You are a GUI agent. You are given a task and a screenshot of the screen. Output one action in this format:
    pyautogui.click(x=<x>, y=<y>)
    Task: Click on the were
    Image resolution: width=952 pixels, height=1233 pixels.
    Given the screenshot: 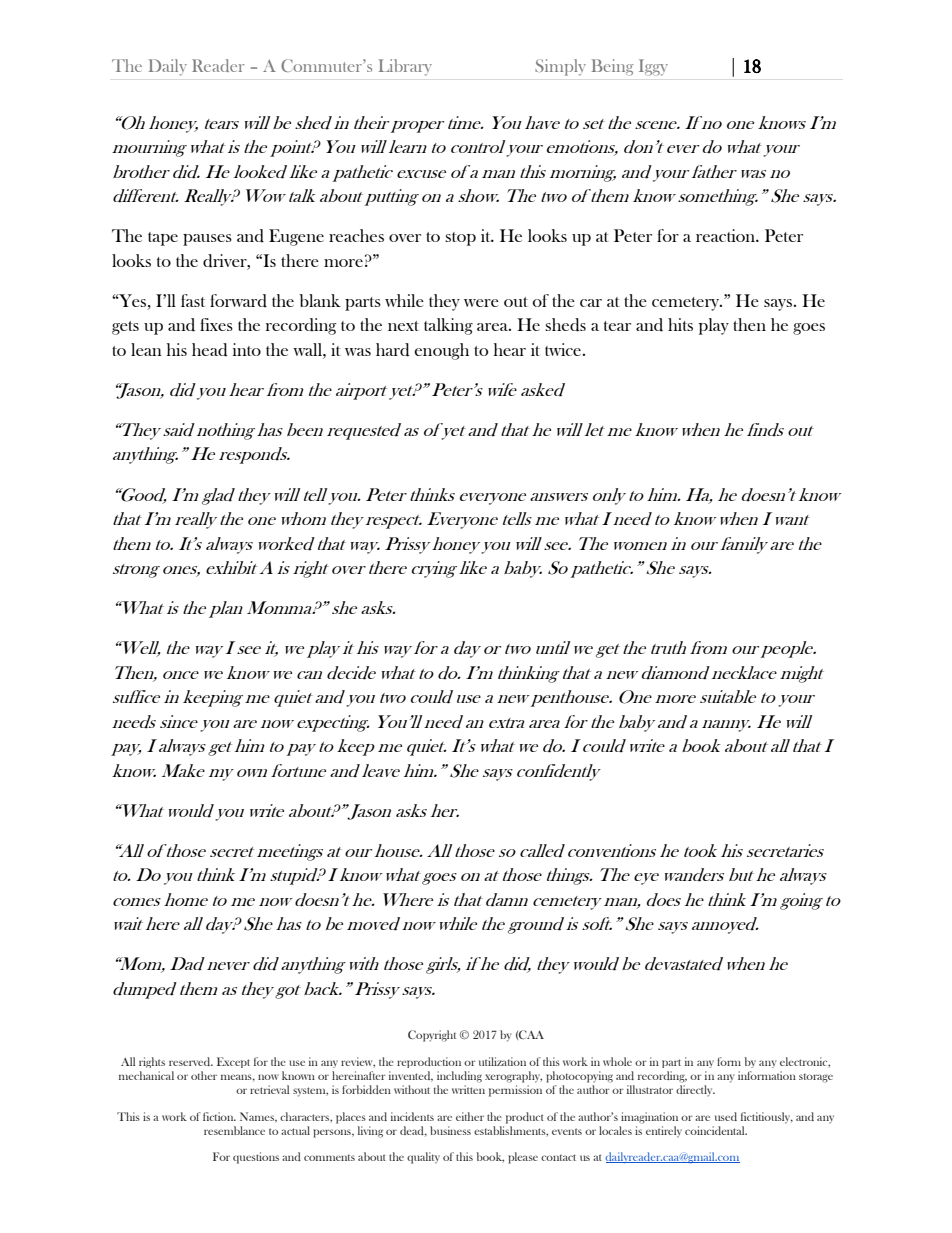 What is the action you would take?
    pyautogui.click(x=481, y=303)
